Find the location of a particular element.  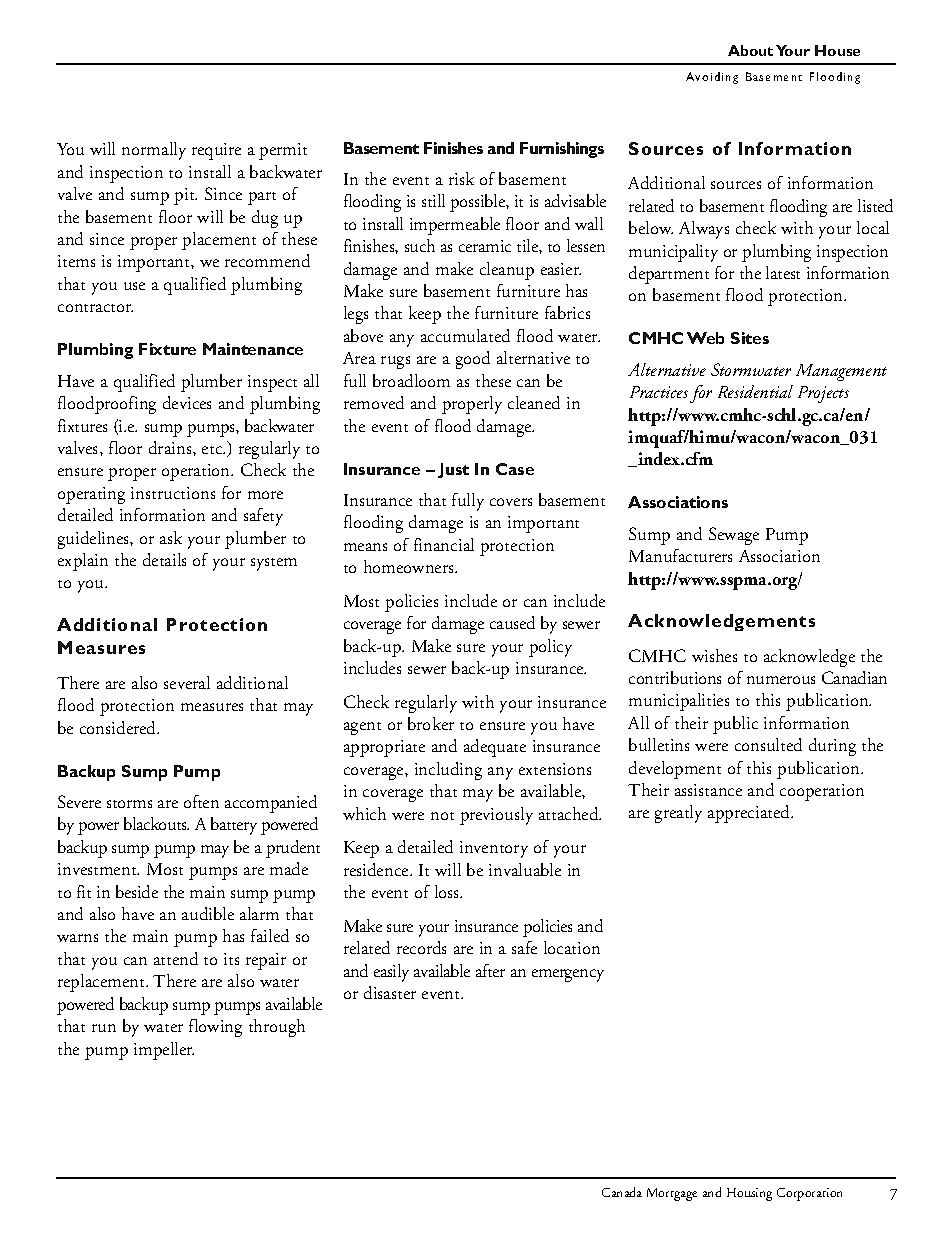

wishes is located at coordinates (714, 655).
